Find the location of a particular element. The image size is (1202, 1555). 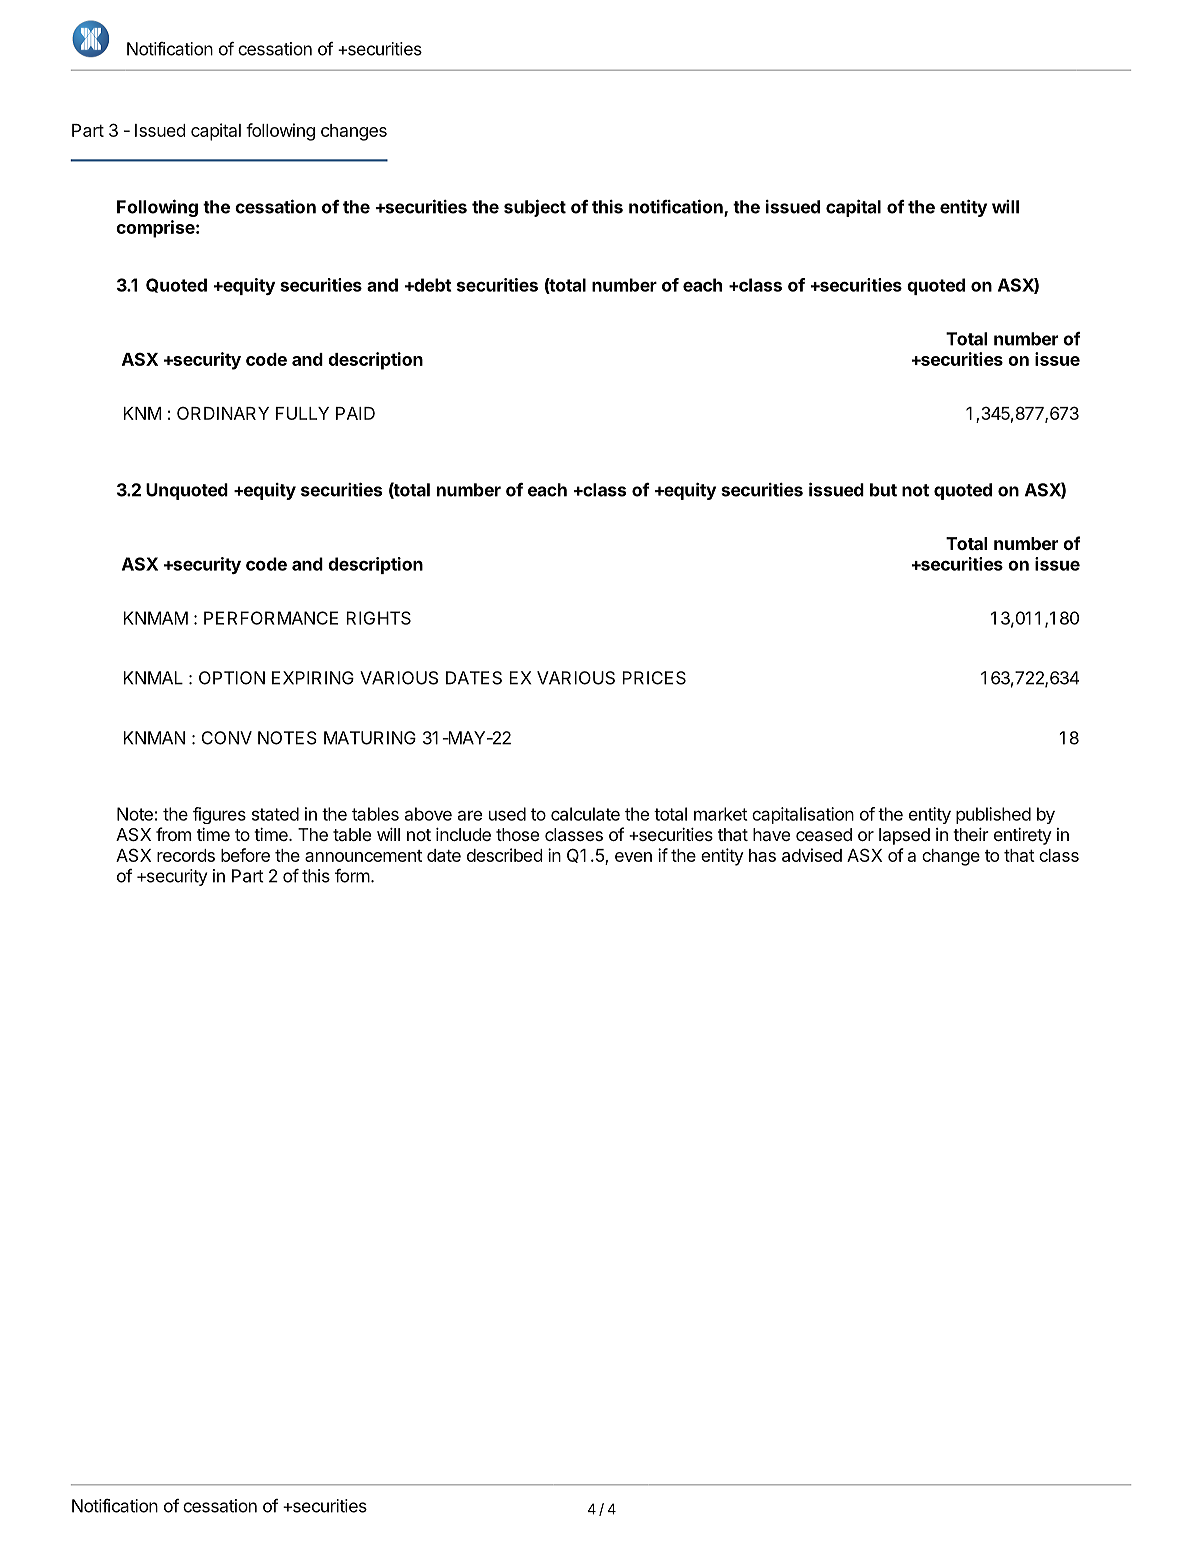

MATURING is located at coordinates (370, 738).
